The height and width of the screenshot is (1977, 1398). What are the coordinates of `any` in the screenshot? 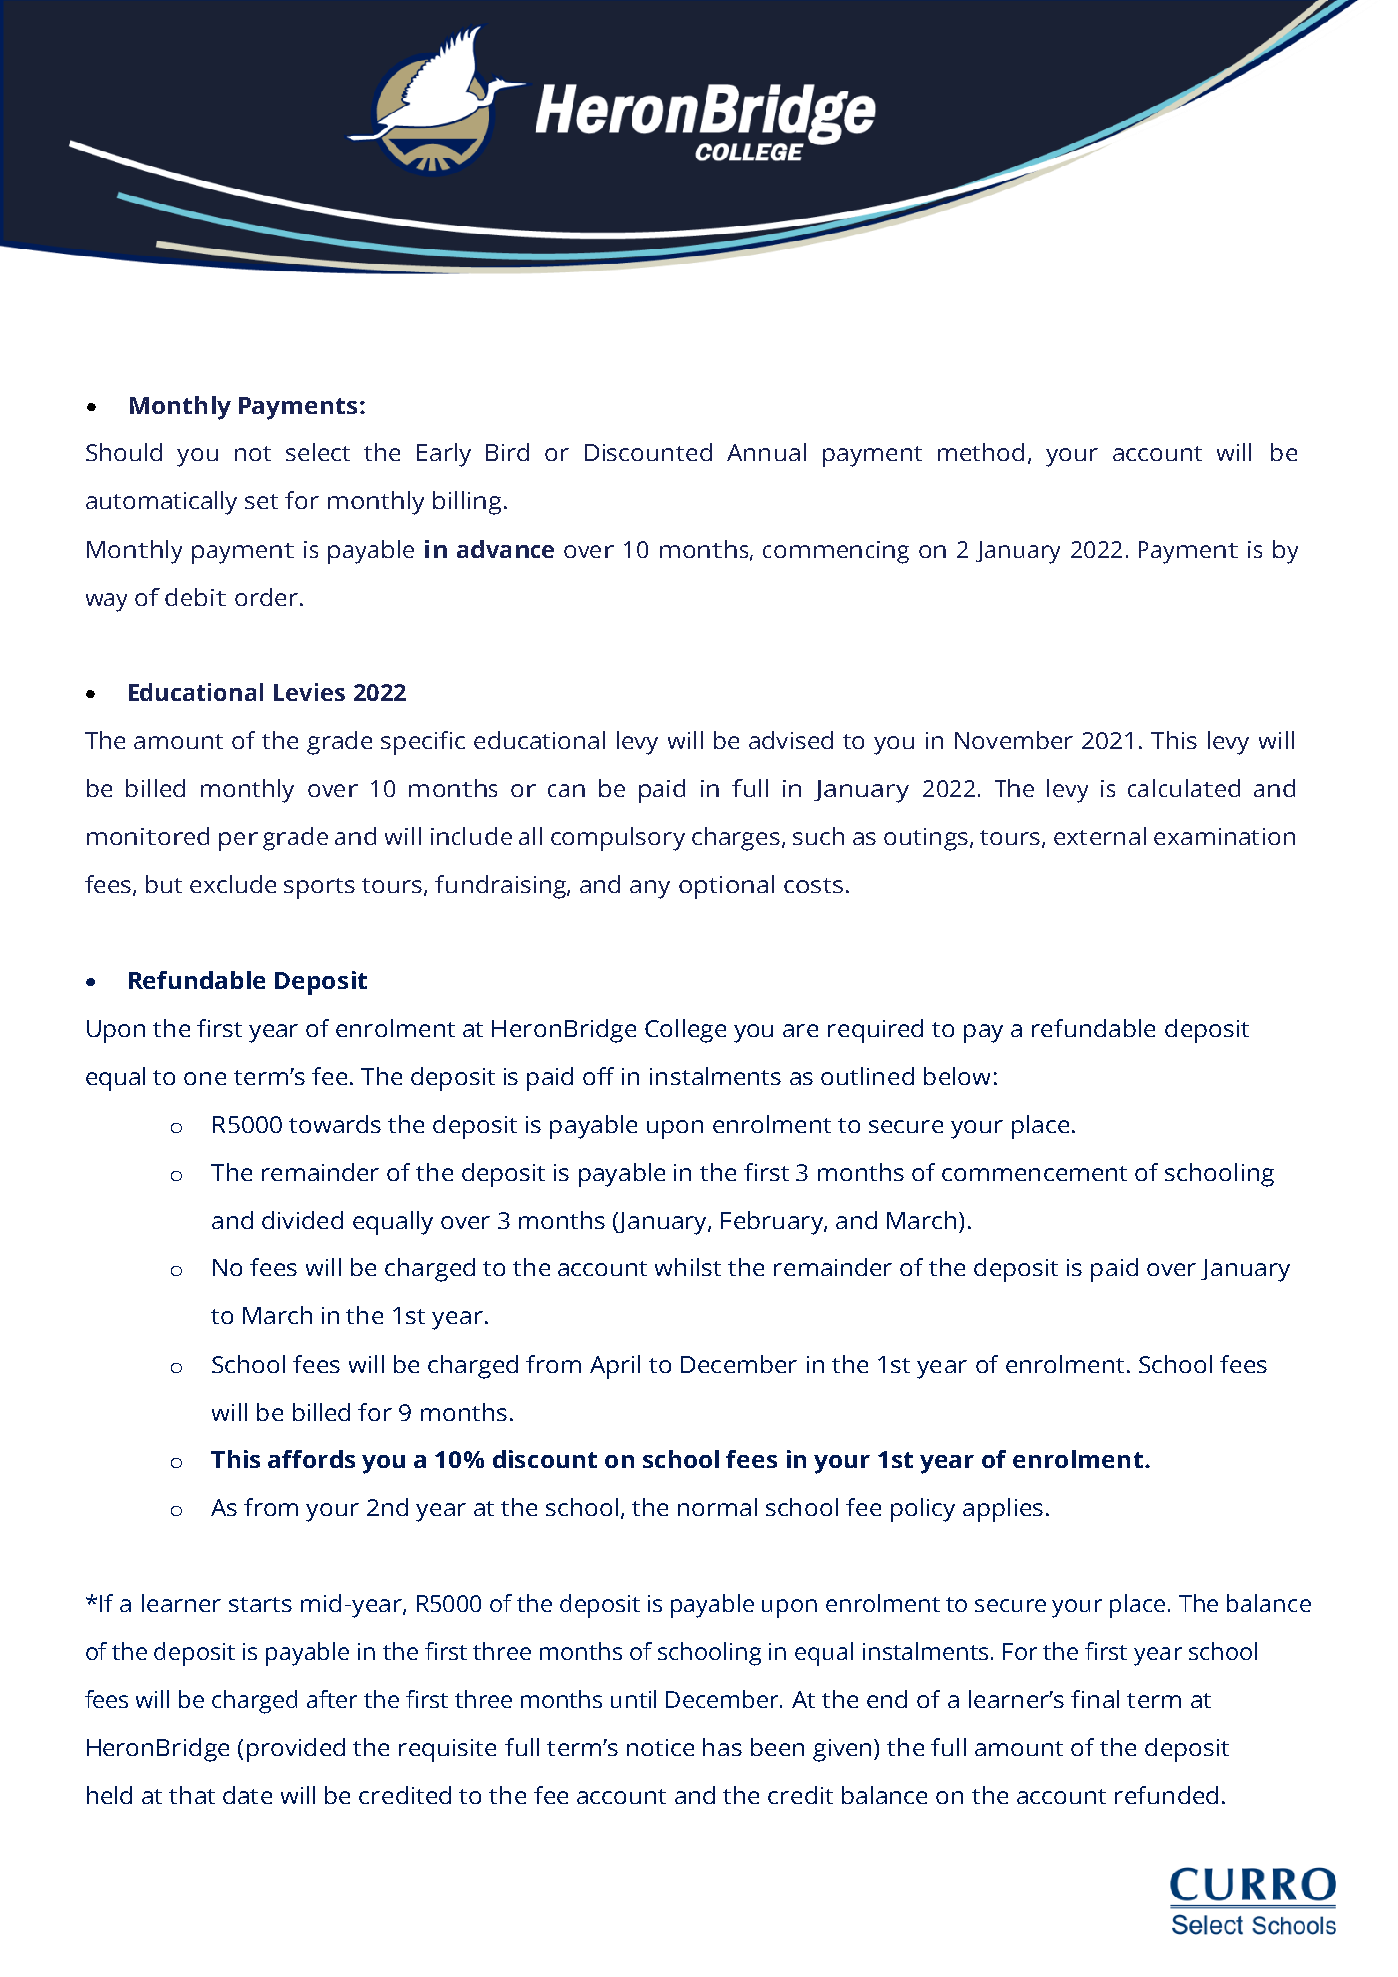 It's located at (650, 889).
